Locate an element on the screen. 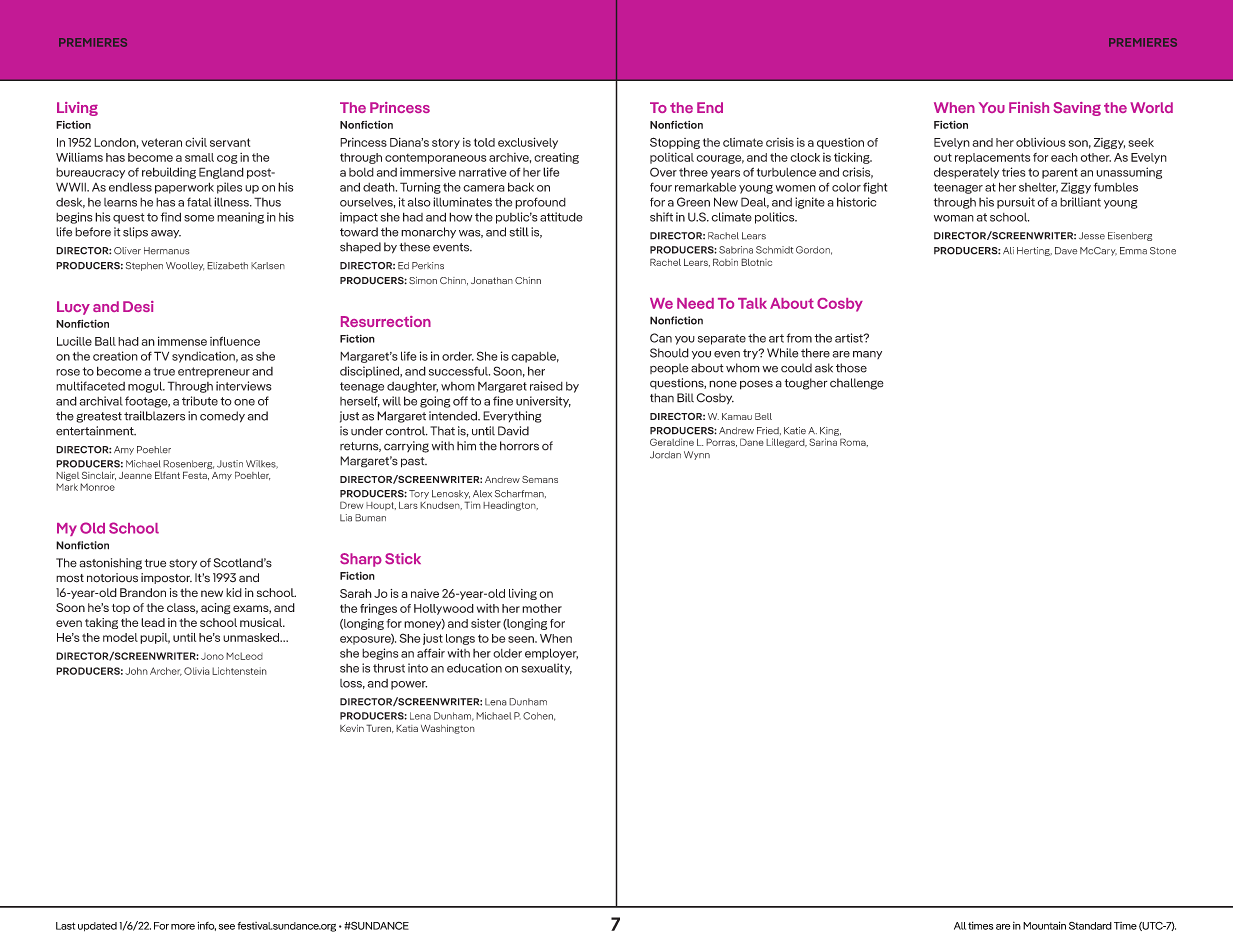 This screenshot has width=1233, height=952. Stopping is located at coordinates (675, 143).
